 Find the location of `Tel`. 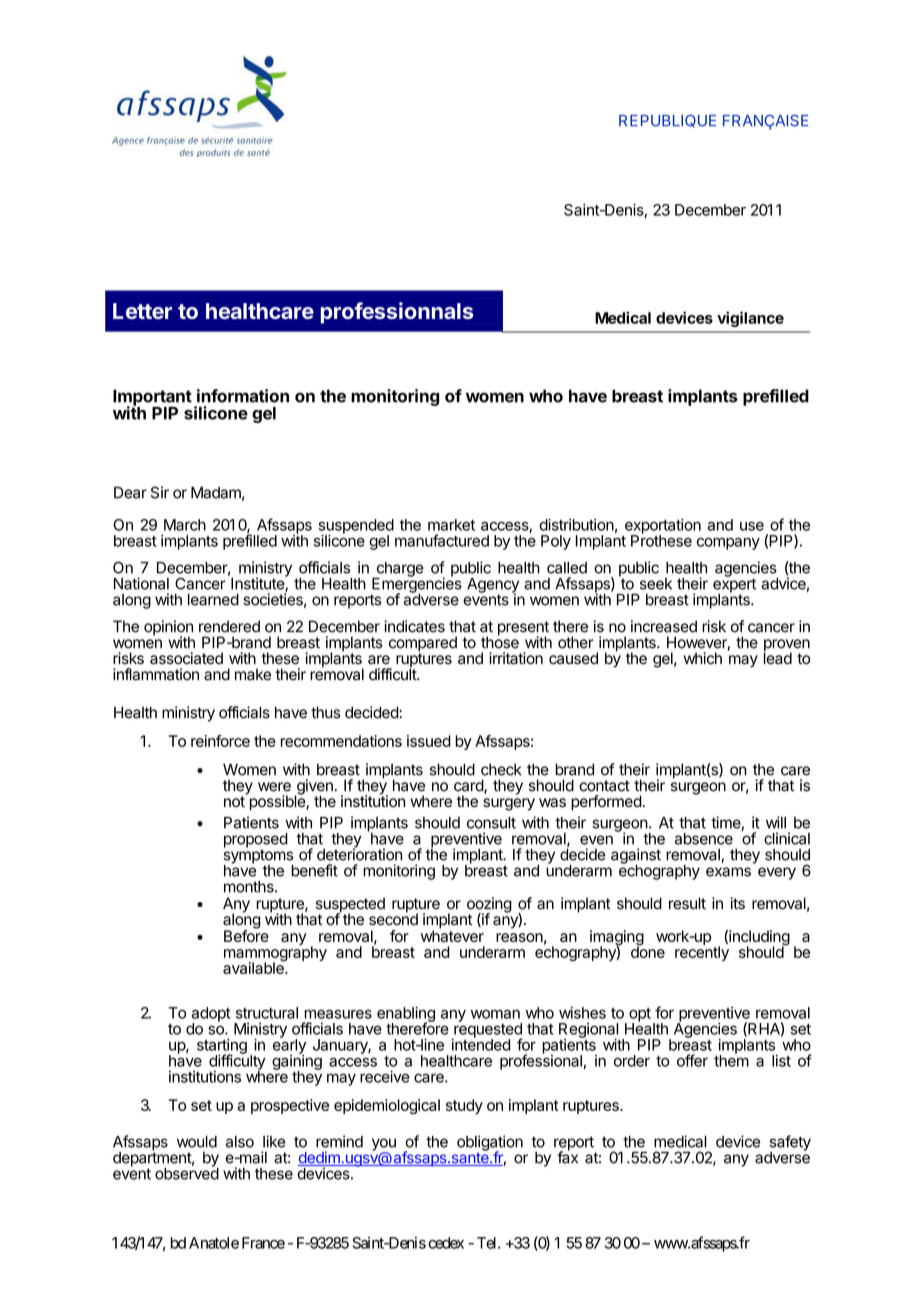

Tel is located at coordinates (488, 1243).
